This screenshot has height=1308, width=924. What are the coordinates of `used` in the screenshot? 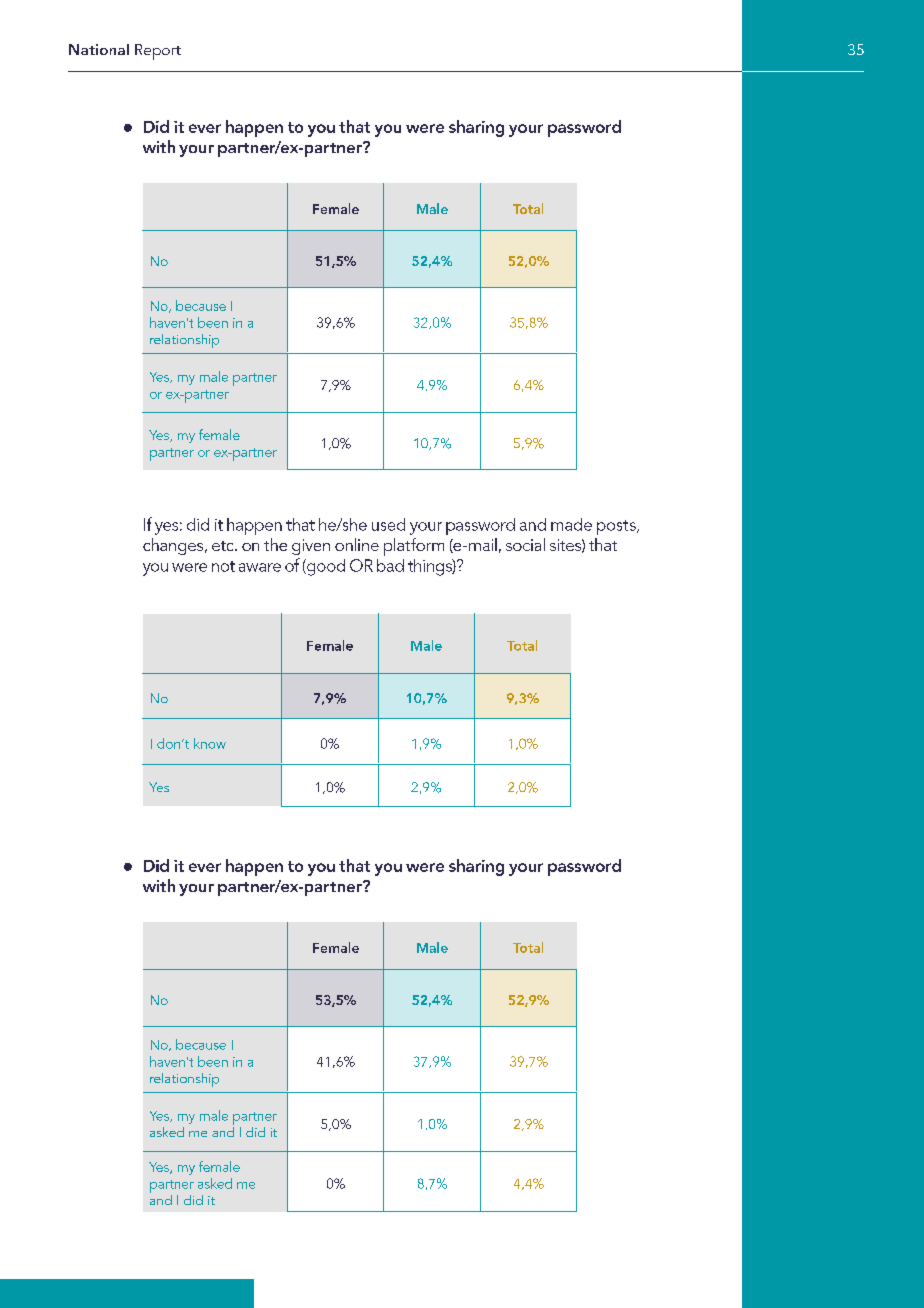 It's located at (388, 524).
